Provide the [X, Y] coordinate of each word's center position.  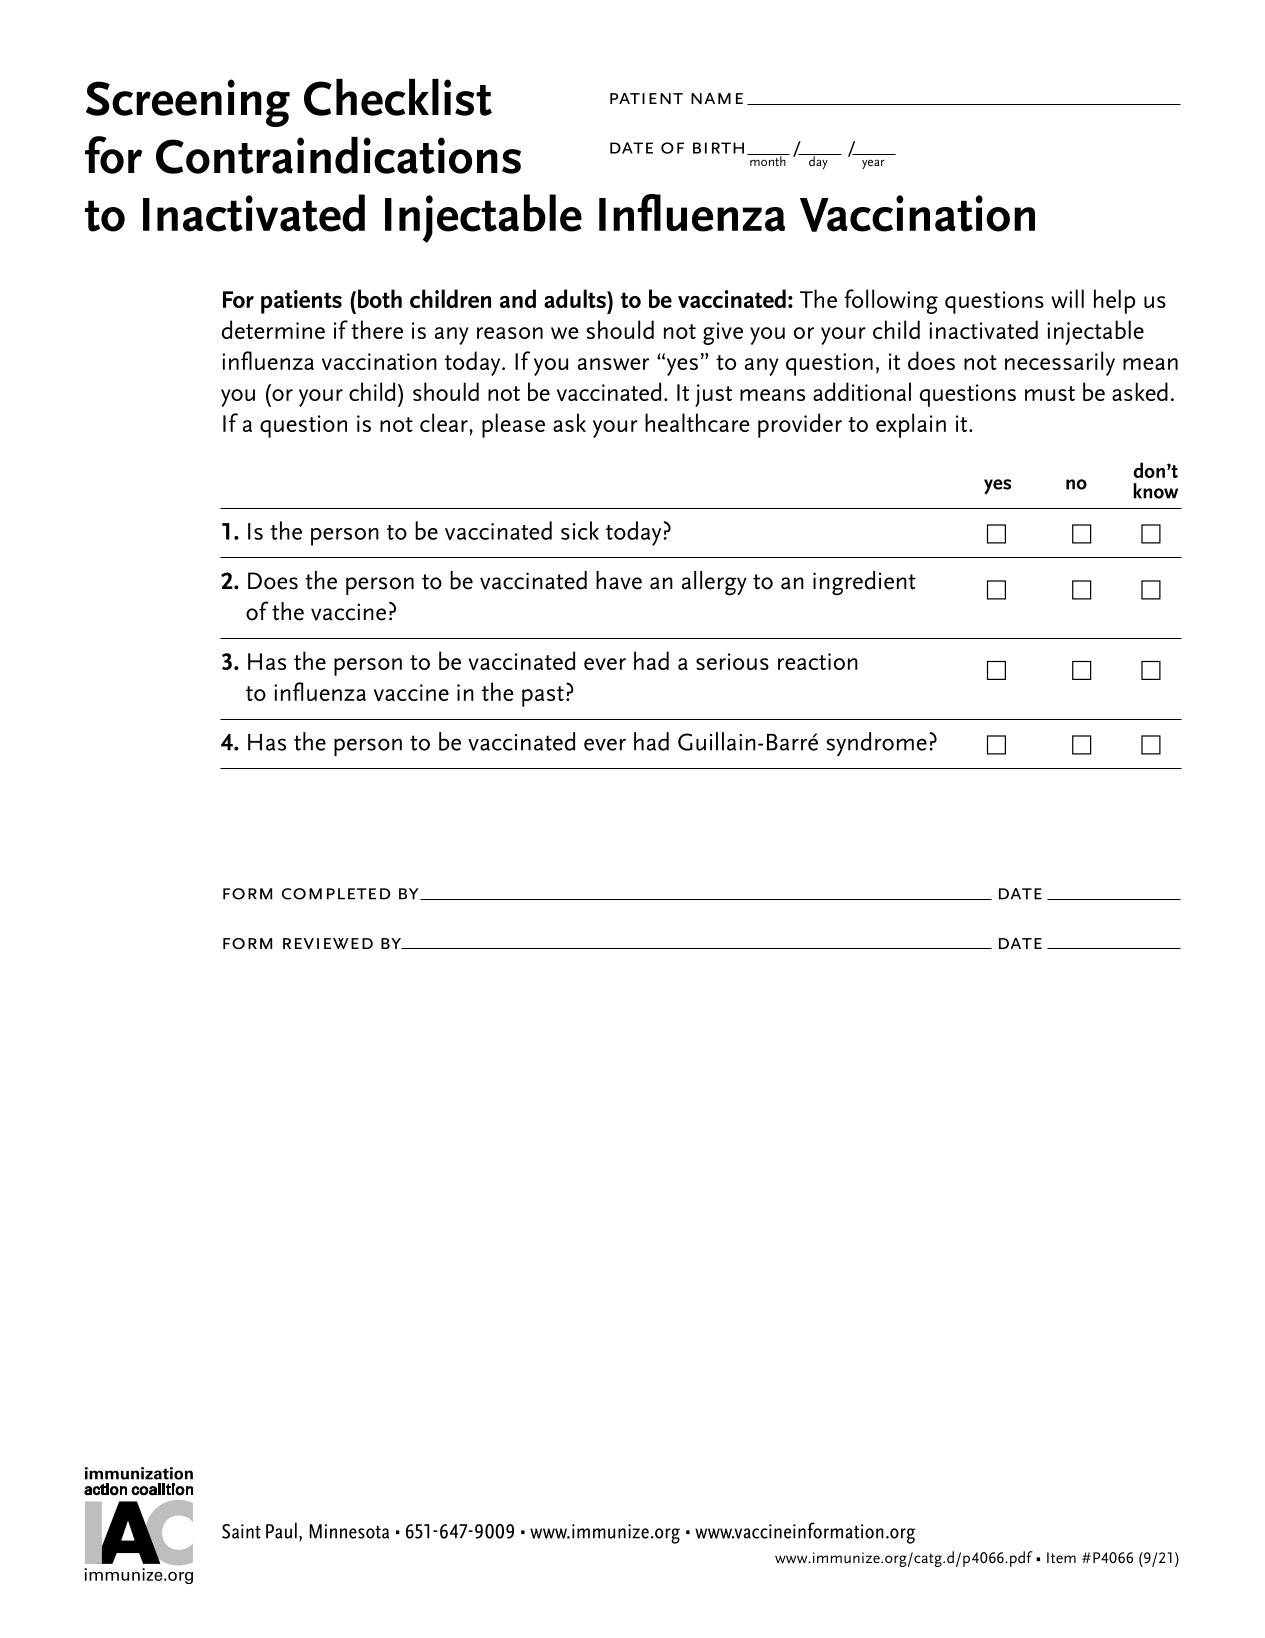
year [873, 164]
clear [444, 422]
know [1155, 491]
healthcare [697, 422]
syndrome [877, 744]
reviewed [328, 944]
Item [1061, 1557]
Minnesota [349, 1531]
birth [718, 148]
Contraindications [338, 155]
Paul [281, 1530]
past [543, 696]
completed [336, 894]
